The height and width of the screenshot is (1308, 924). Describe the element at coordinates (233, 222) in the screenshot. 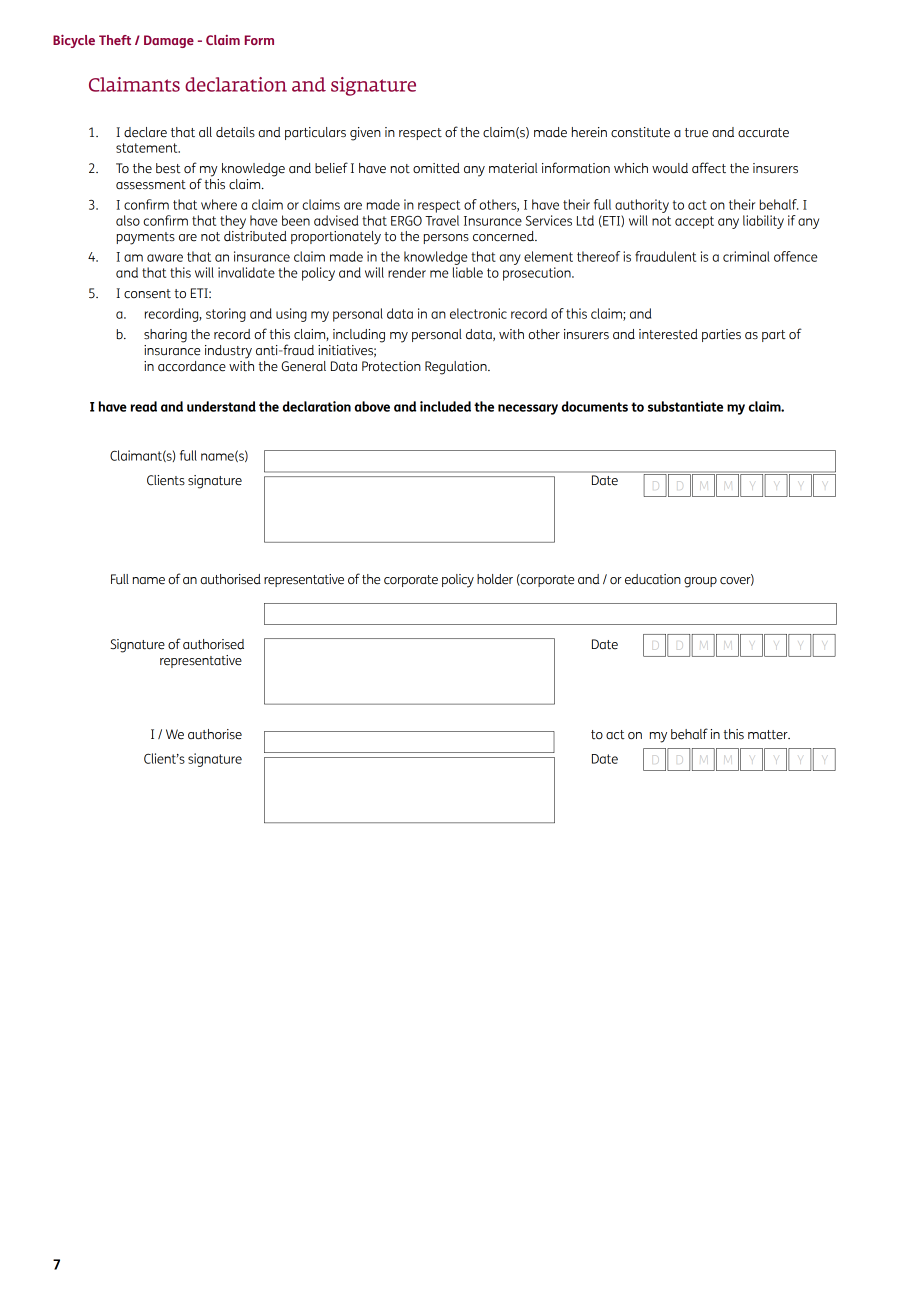

I see `they` at that location.
